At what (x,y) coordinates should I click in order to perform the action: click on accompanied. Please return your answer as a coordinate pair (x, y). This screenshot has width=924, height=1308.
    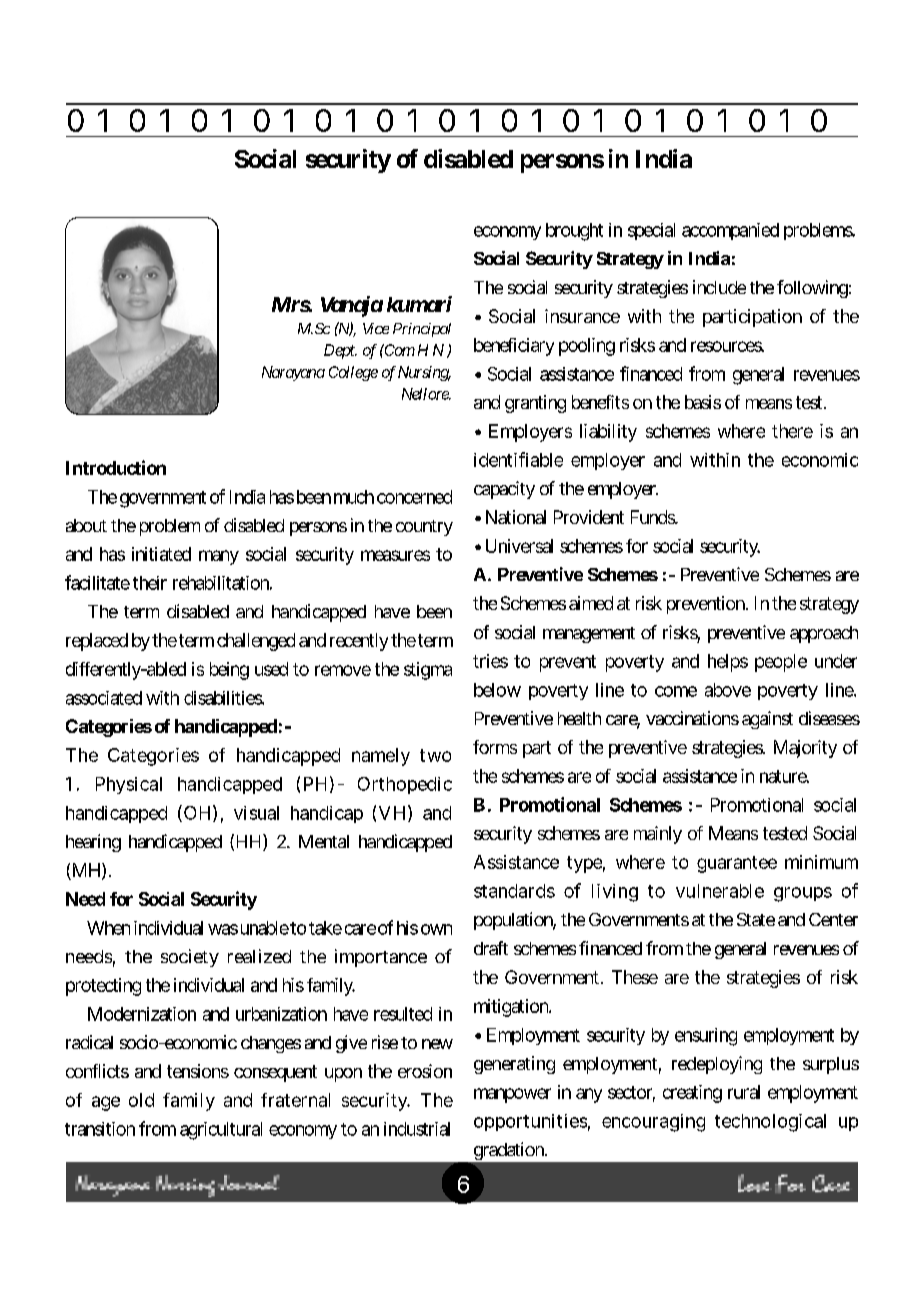
    Looking at the image, I should click on (730, 231).
